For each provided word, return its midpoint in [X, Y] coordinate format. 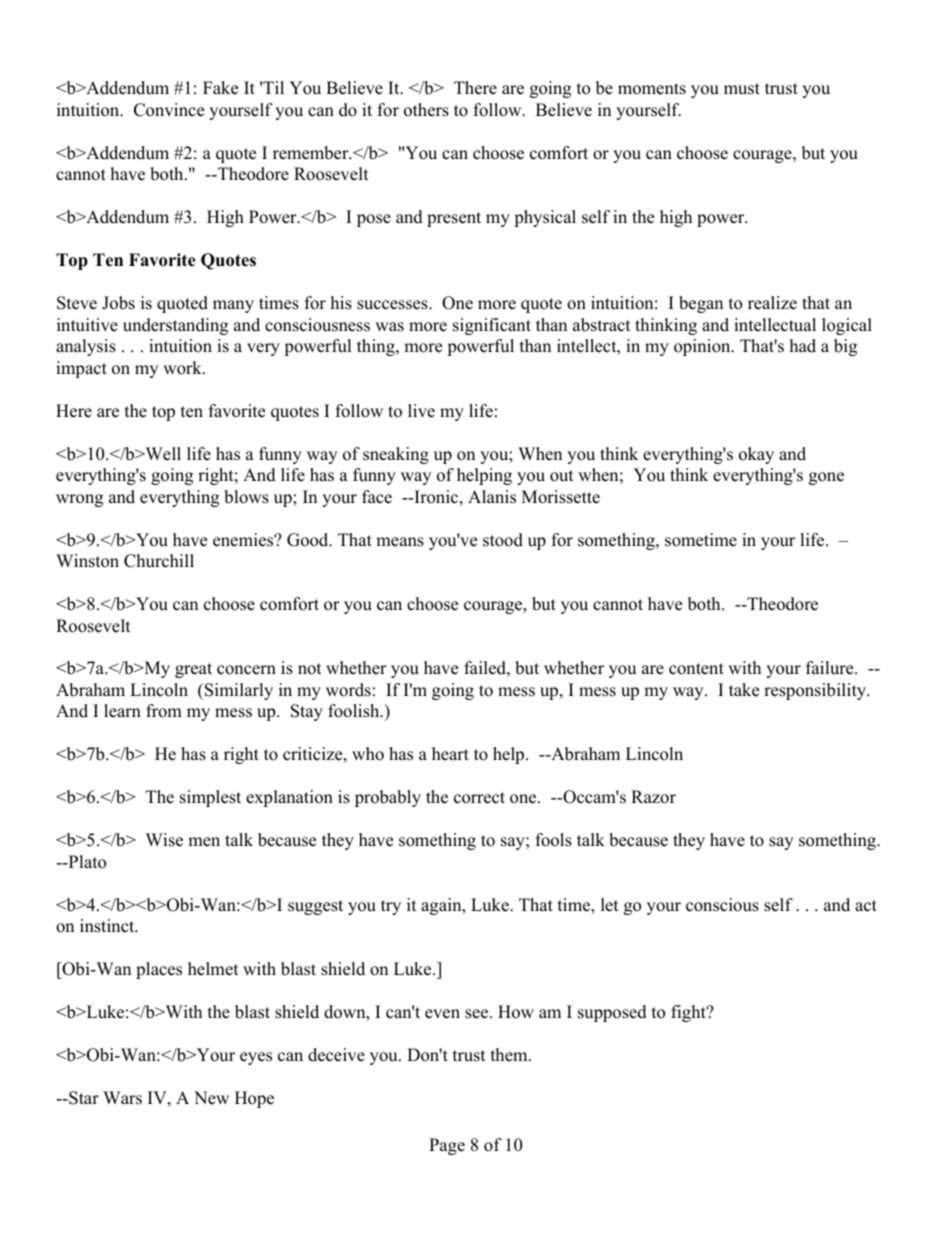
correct [479, 798]
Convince [169, 110]
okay [756, 455]
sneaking [396, 455]
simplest [210, 798]
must [742, 89]
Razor [653, 797]
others [426, 110]
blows [246, 497]
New [211, 1098]
